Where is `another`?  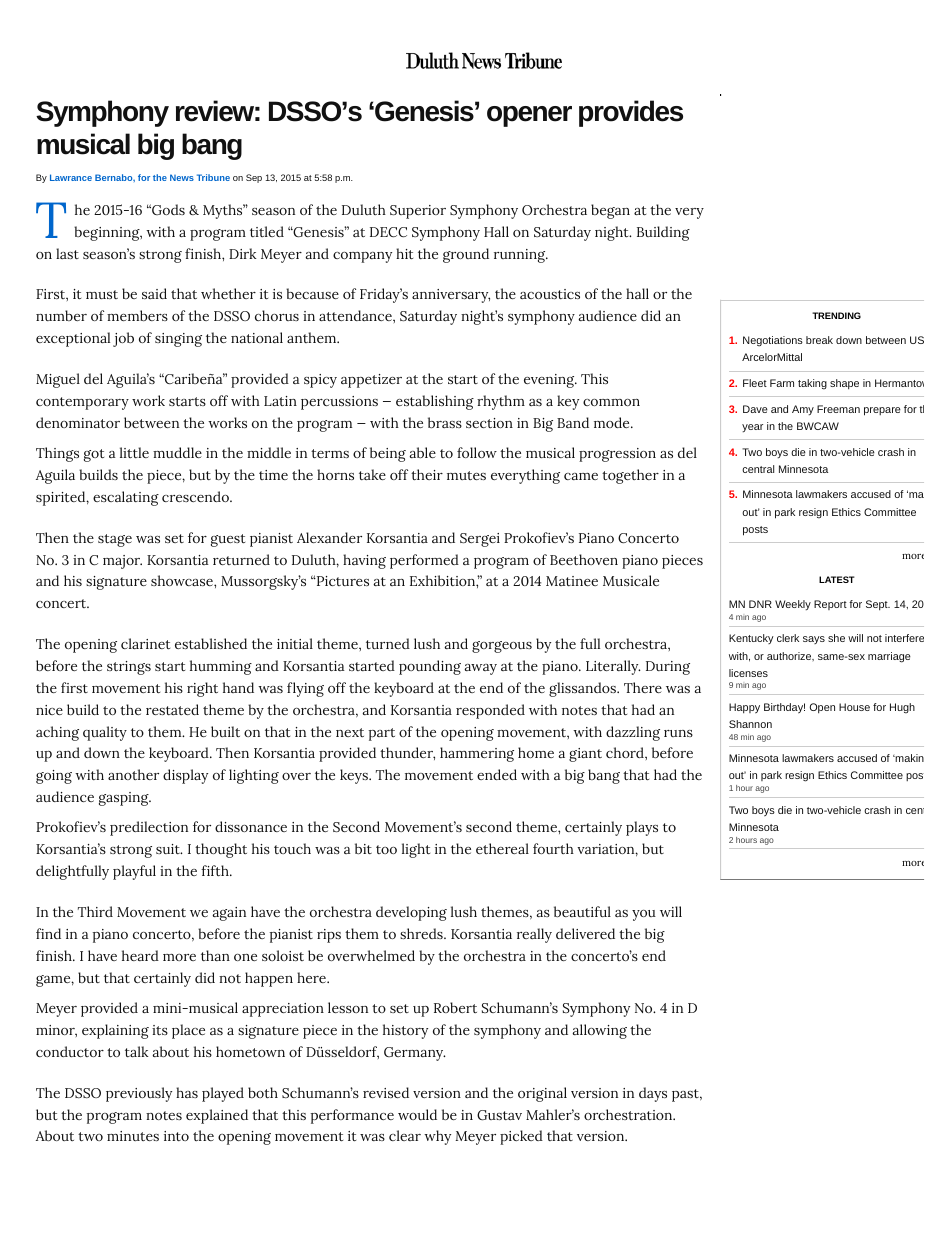
another is located at coordinates (133, 774).
